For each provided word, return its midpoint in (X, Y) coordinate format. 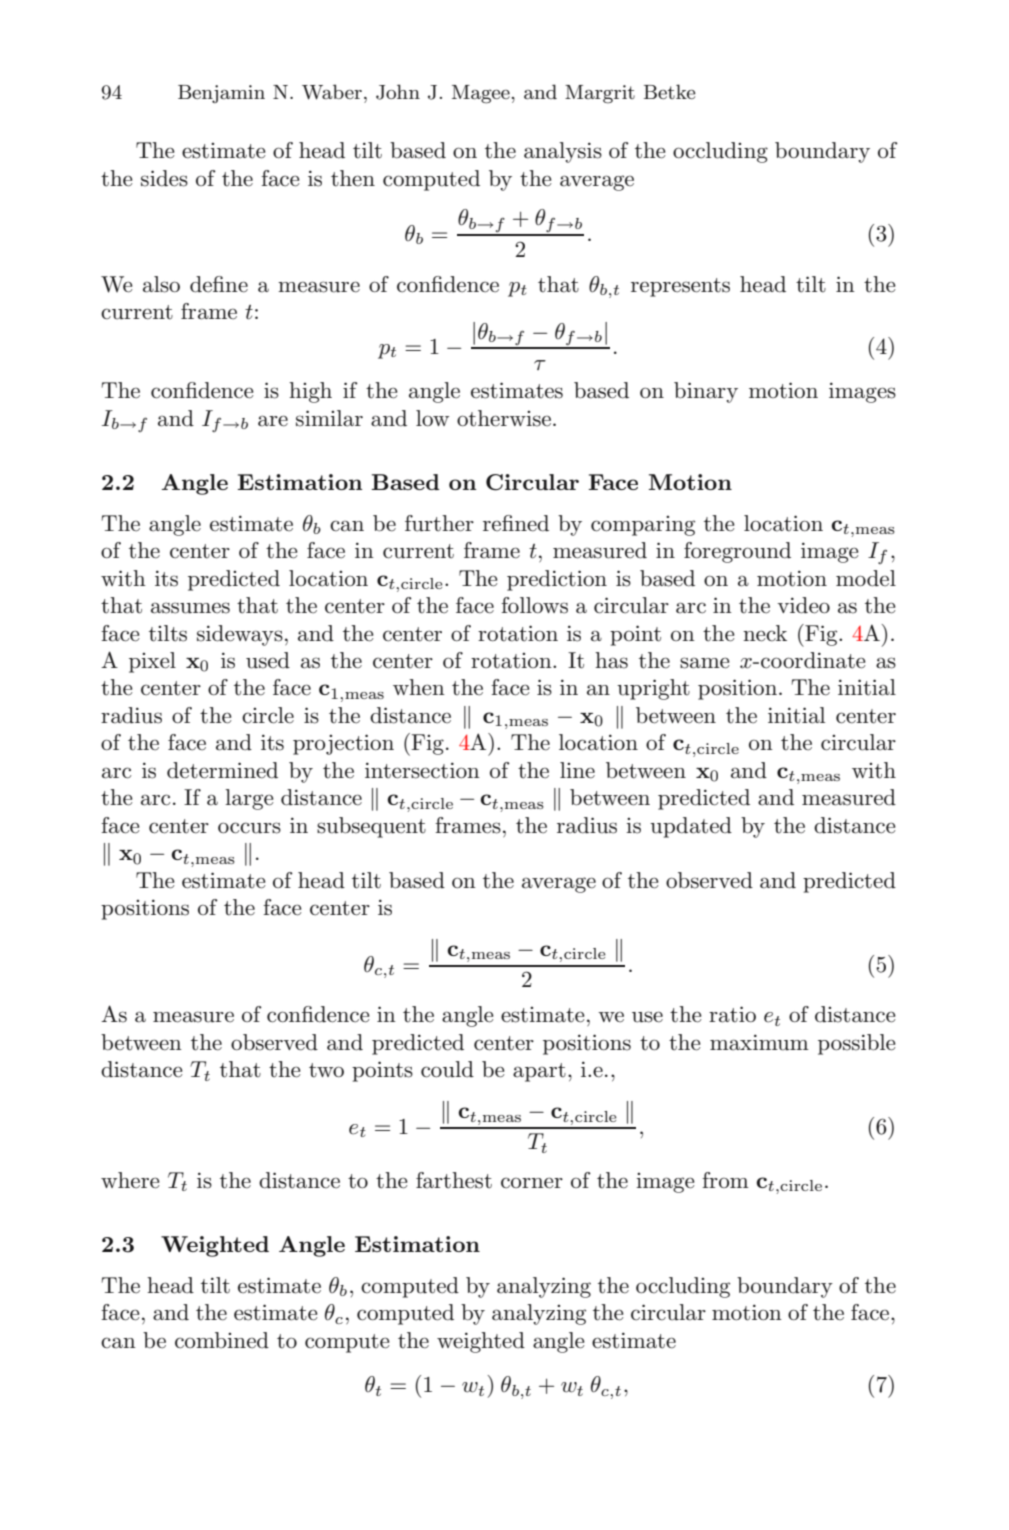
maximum (759, 1042)
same (705, 663)
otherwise (504, 418)
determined (222, 770)
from (725, 1180)
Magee (481, 94)
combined (222, 1340)
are (273, 421)
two (326, 1070)
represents (680, 287)
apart (539, 1072)
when (419, 687)
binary (706, 392)
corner (532, 1183)
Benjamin (221, 94)
